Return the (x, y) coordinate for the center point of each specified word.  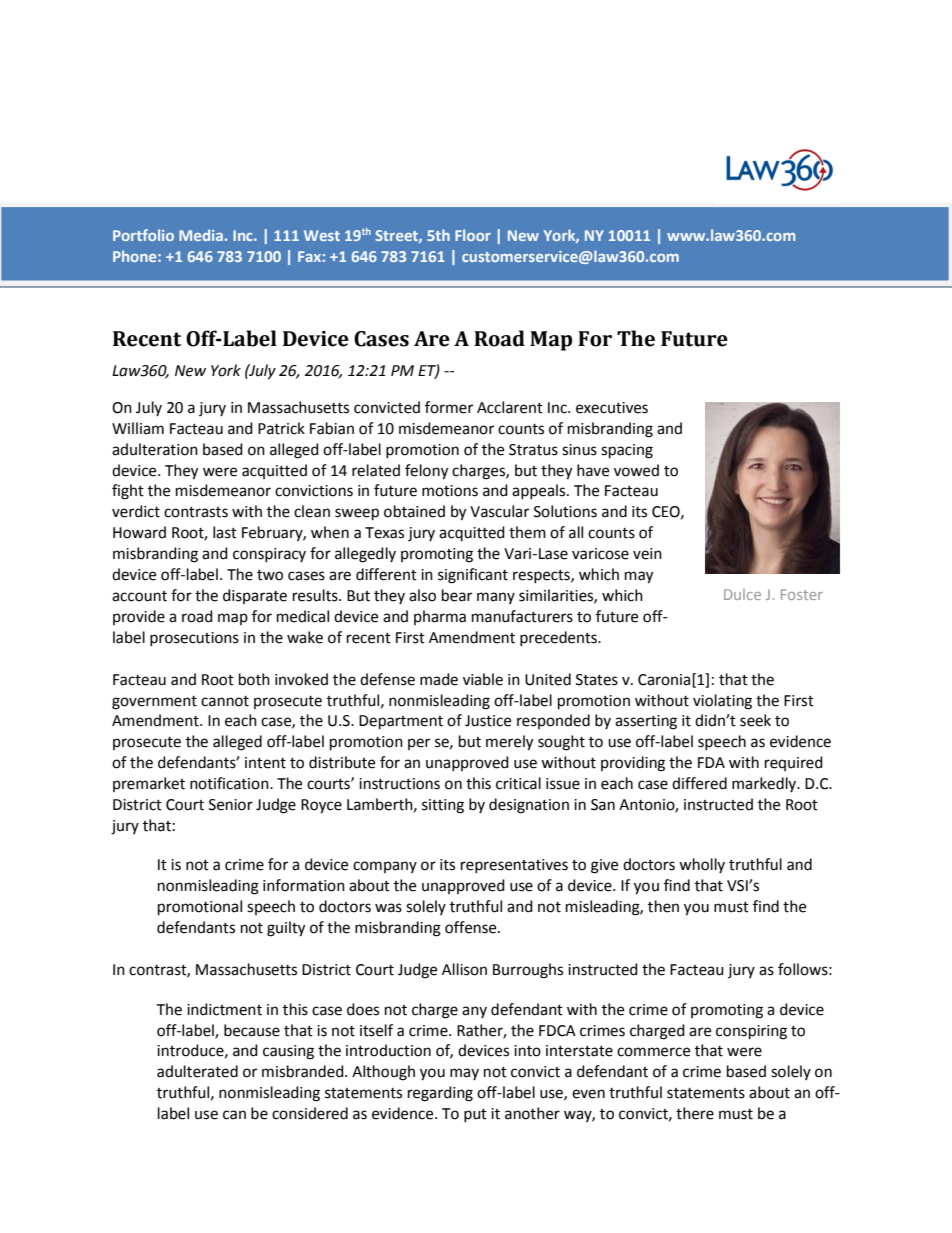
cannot (225, 701)
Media (201, 235)
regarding (440, 1094)
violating (722, 702)
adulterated (197, 1071)
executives (612, 408)
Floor (473, 235)
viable (483, 679)
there (695, 1113)
